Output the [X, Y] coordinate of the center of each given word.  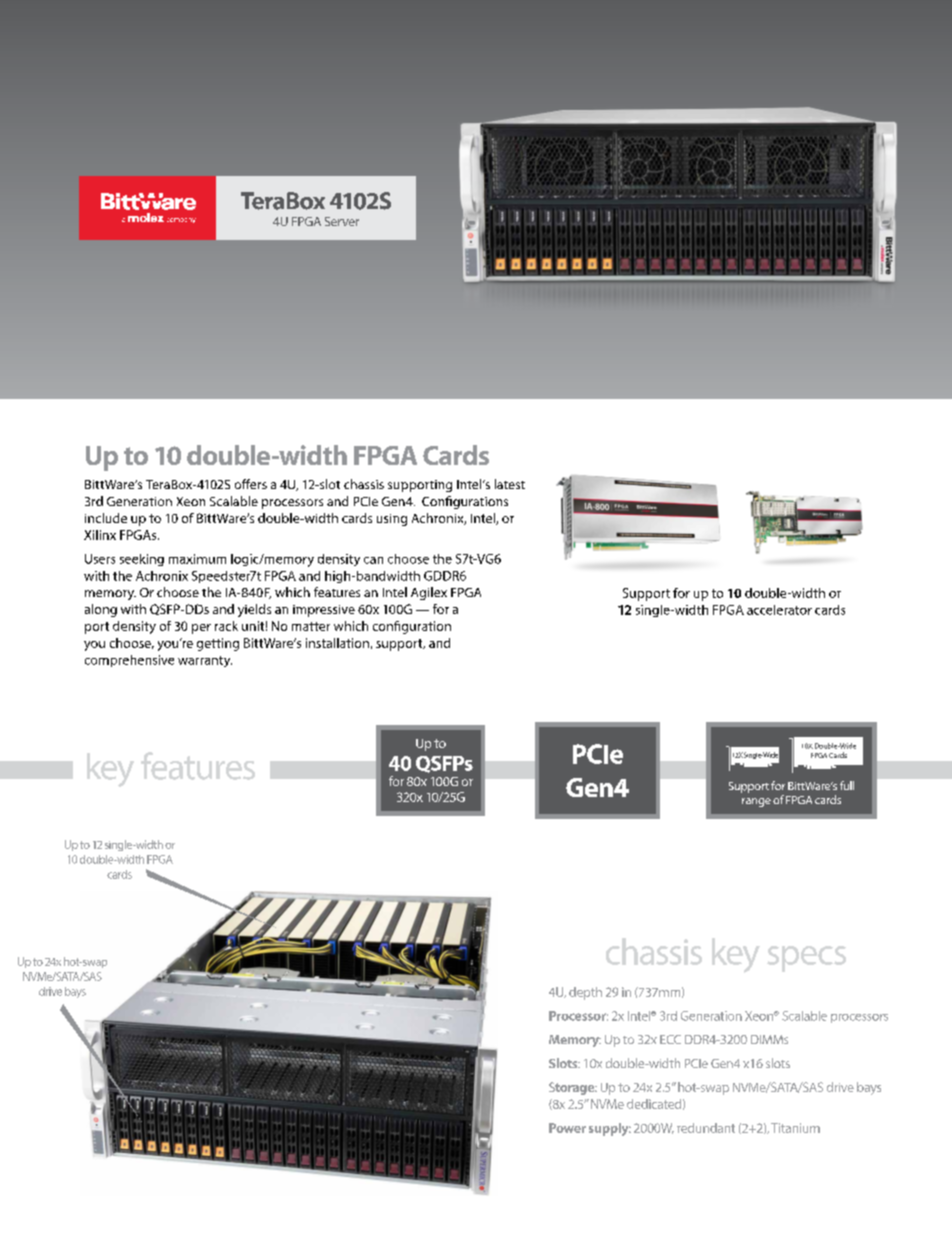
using [392, 520]
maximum [197, 559]
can [373, 560]
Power [567, 1128]
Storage [573, 1088]
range [756, 802]
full [847, 785]
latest [510, 484]
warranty [205, 661]
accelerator [779, 610]
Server [342, 221]
